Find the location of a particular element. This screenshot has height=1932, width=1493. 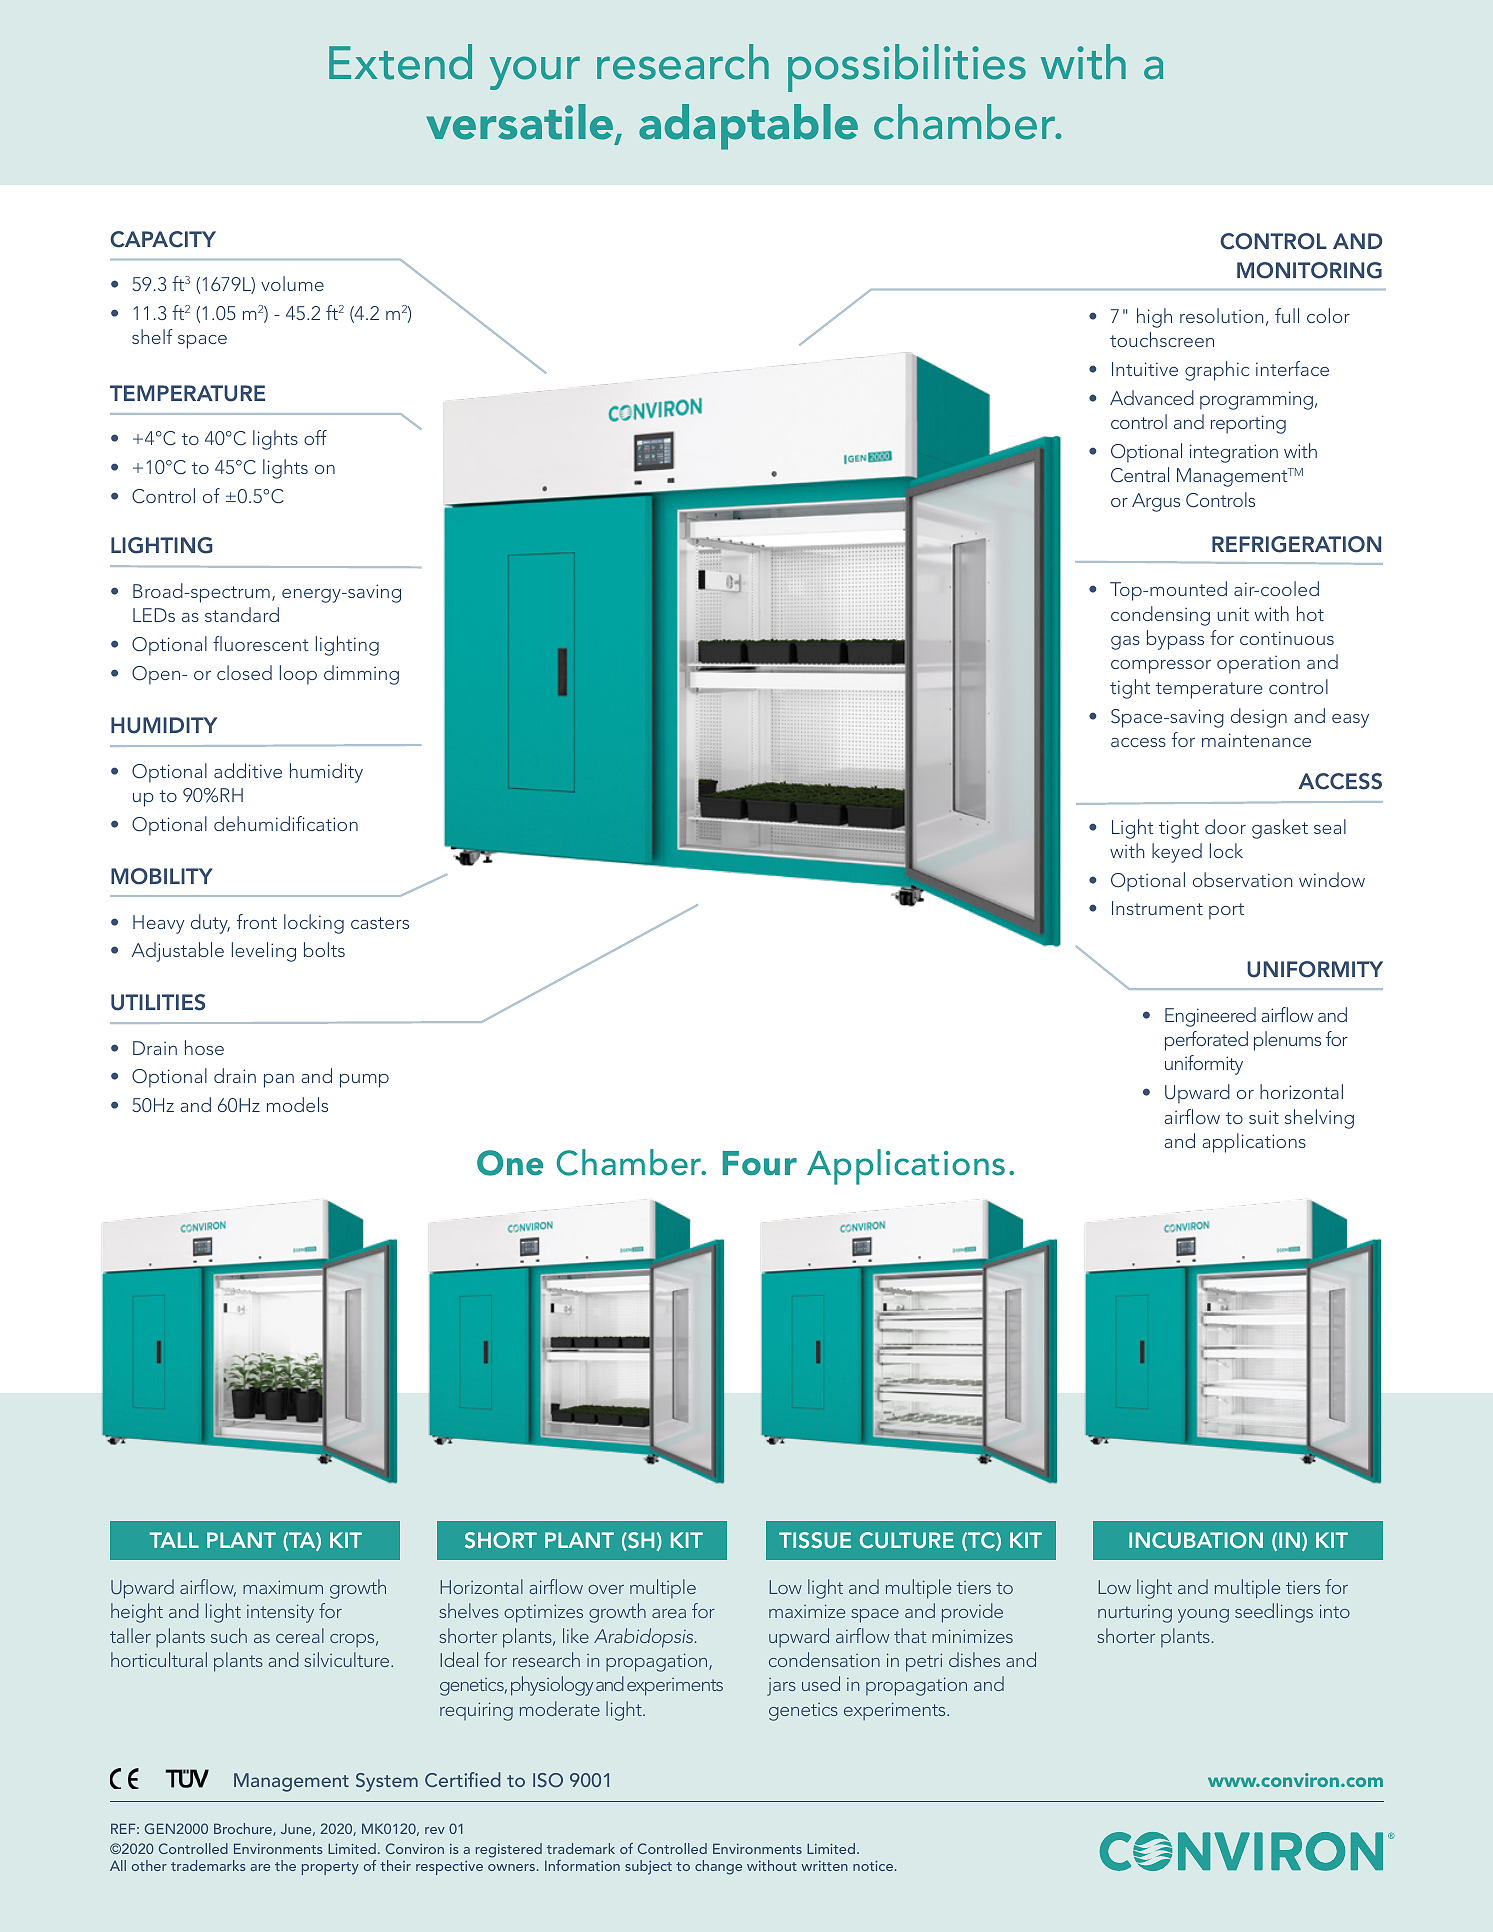

property is located at coordinates (330, 1868).
